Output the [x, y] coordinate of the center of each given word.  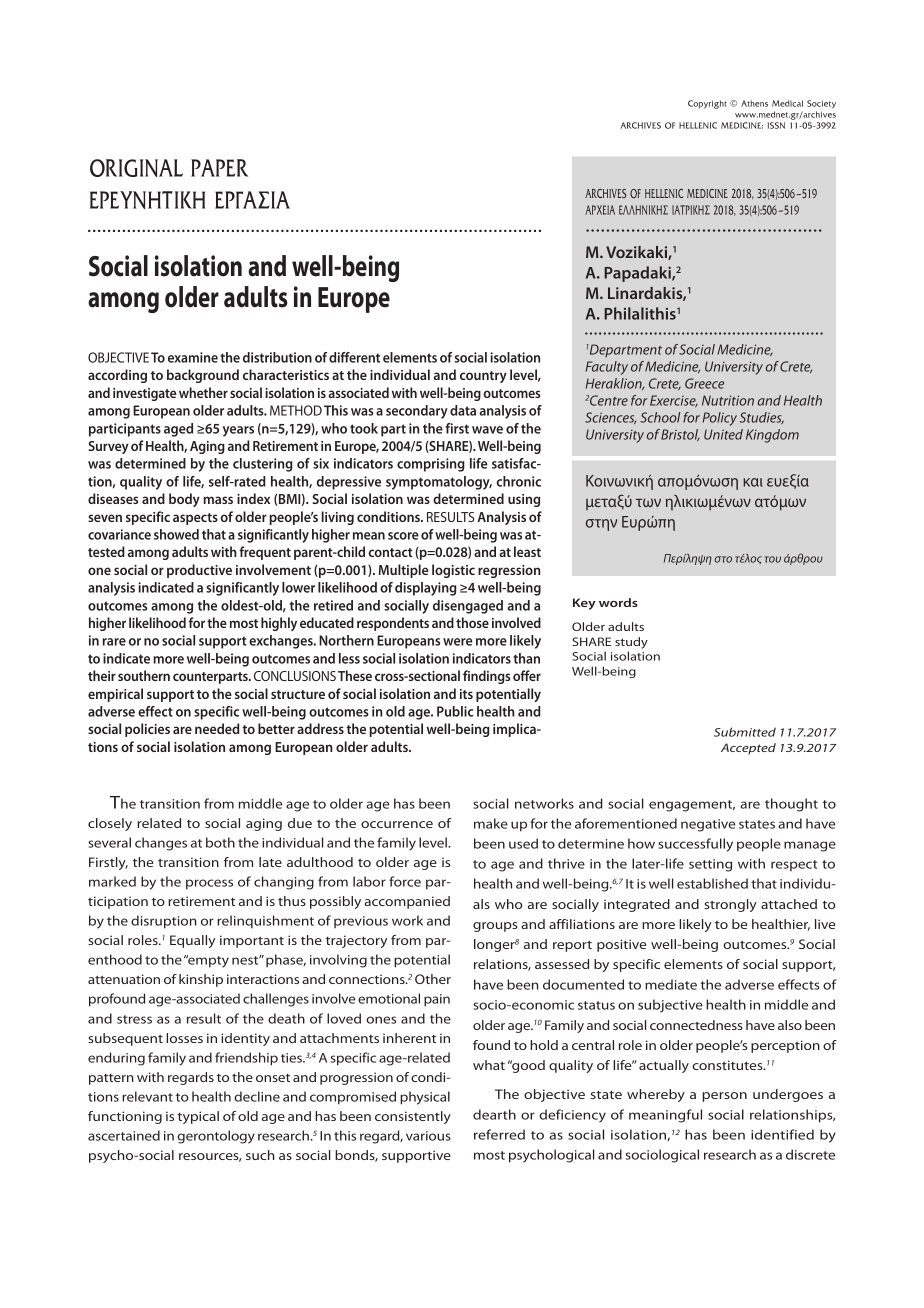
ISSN [776, 125]
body [184, 500]
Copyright [707, 104]
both [220, 842]
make [491, 823]
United [723, 434]
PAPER [219, 168]
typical [198, 1117]
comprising [431, 465]
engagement [692, 806]
